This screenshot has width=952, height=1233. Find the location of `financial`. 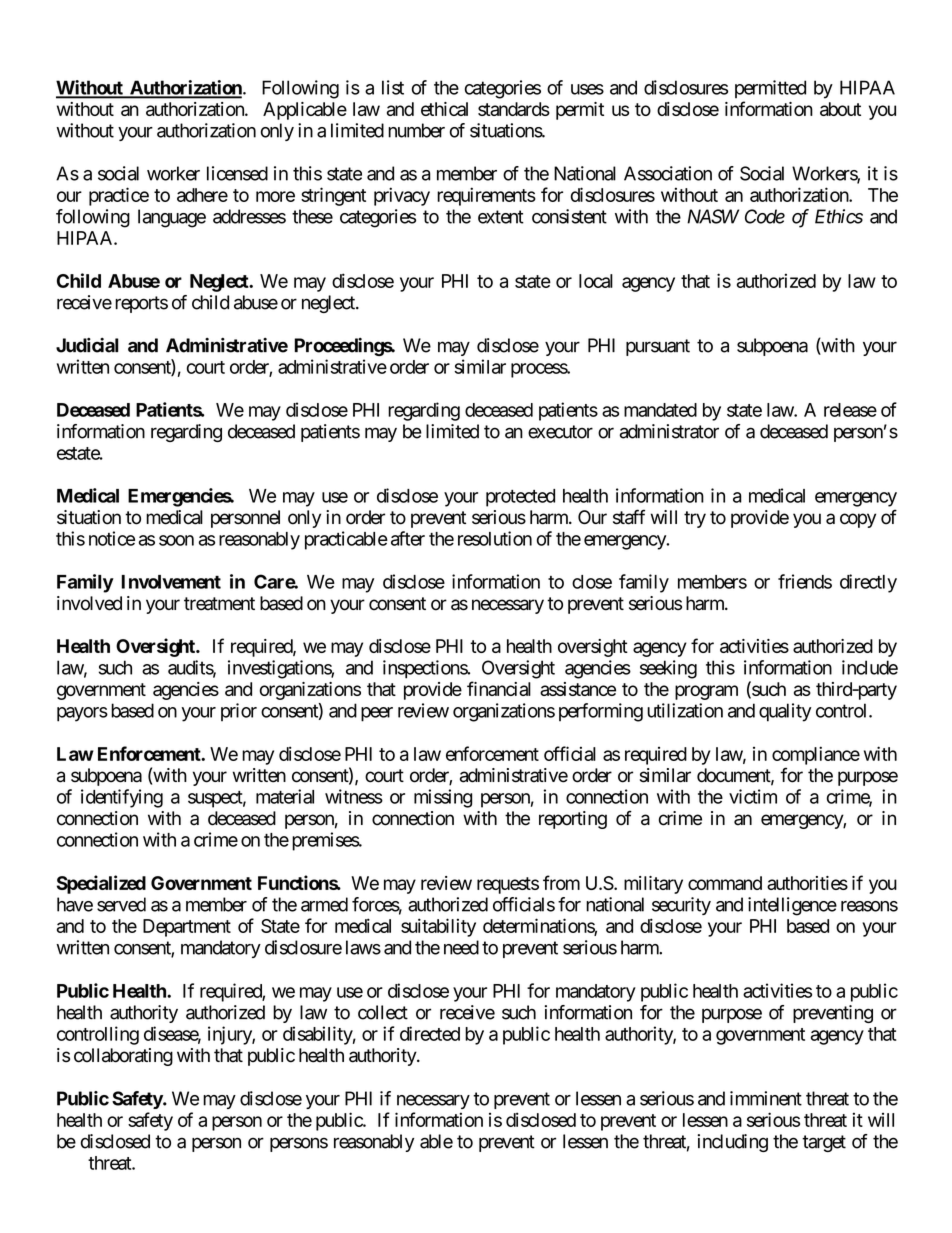

financial is located at coordinates (499, 688).
